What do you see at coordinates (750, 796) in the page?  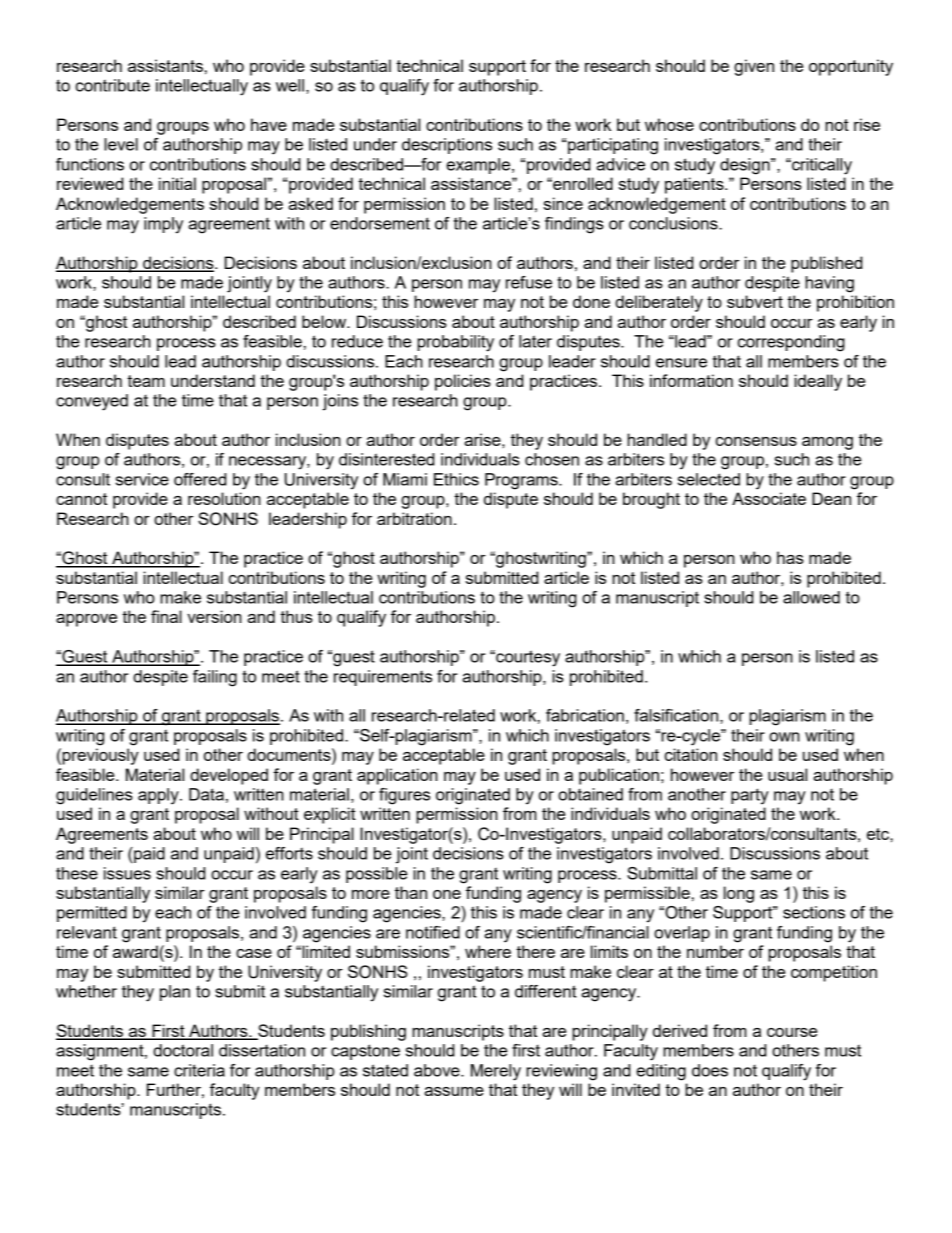 I see `party` at bounding box center [750, 796].
